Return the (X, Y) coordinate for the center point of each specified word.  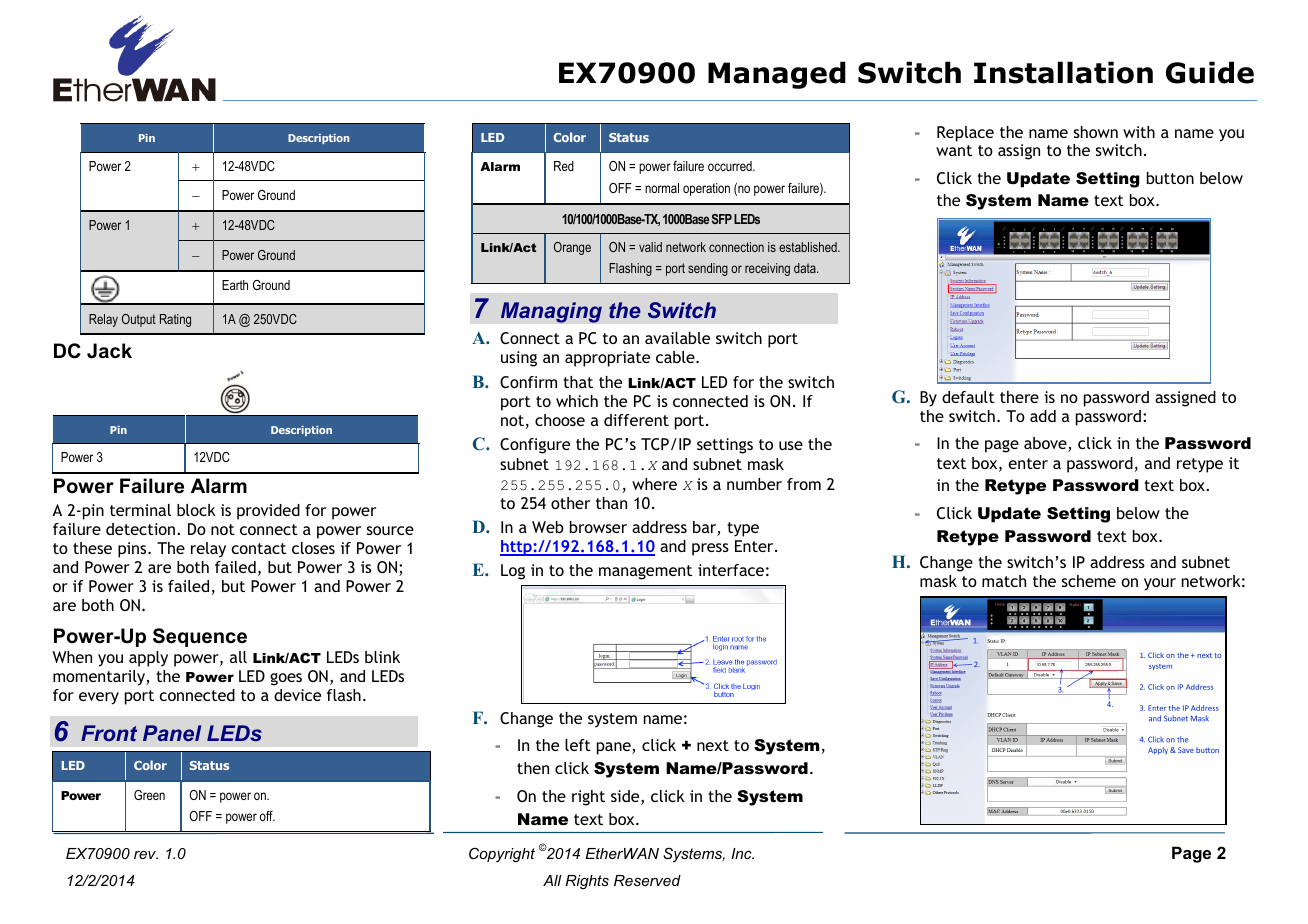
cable (676, 357)
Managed (777, 75)
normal (662, 188)
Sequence (200, 637)
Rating (175, 320)
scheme (1089, 581)
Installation (1063, 72)
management (645, 572)
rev (146, 855)
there (1019, 397)
